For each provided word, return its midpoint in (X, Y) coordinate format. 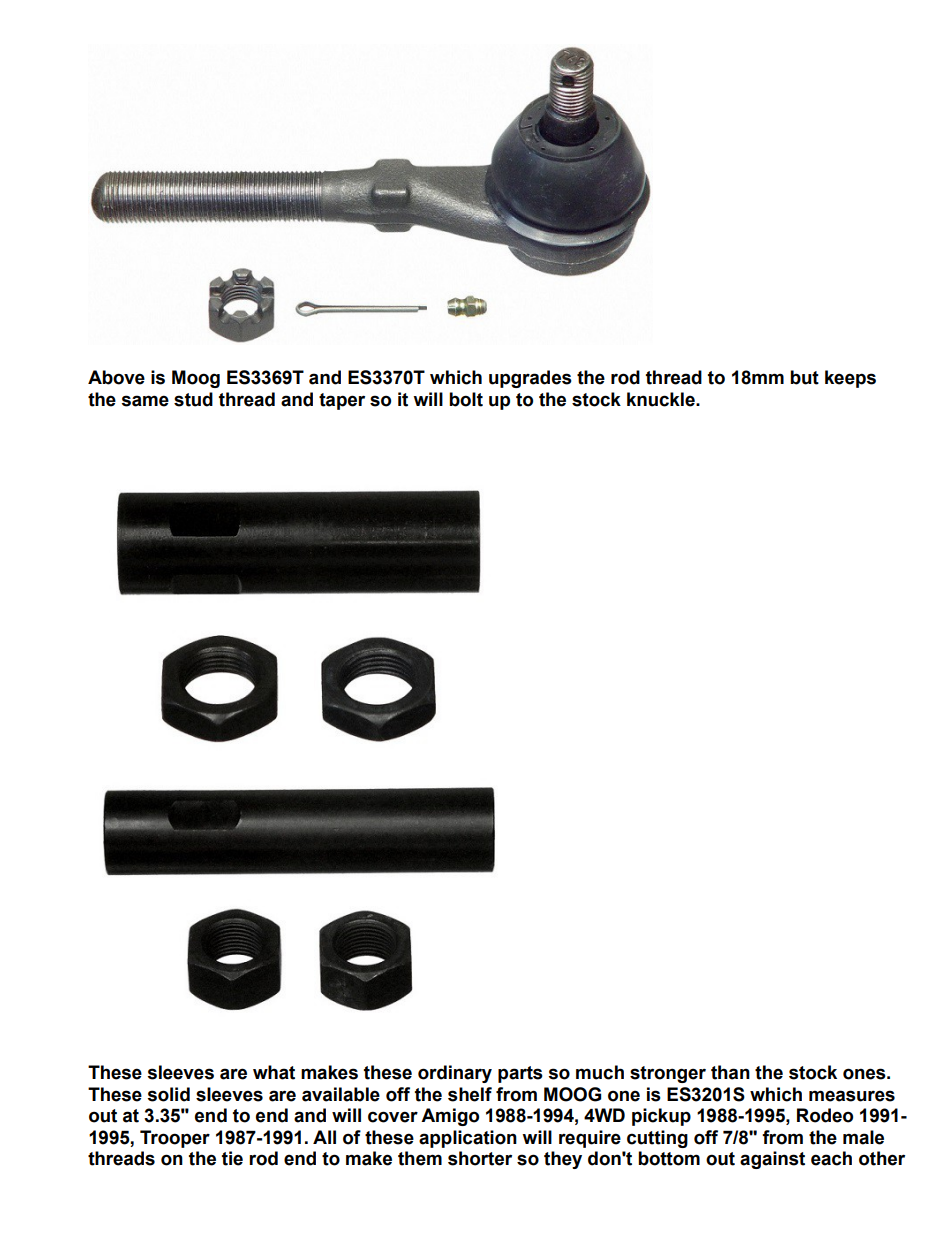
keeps (850, 379)
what (274, 1072)
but (804, 377)
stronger (668, 1074)
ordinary (455, 1074)
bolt (466, 399)
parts (520, 1074)
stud (193, 399)
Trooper (175, 1139)
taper (342, 401)
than (730, 1072)
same (145, 401)
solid (169, 1094)
